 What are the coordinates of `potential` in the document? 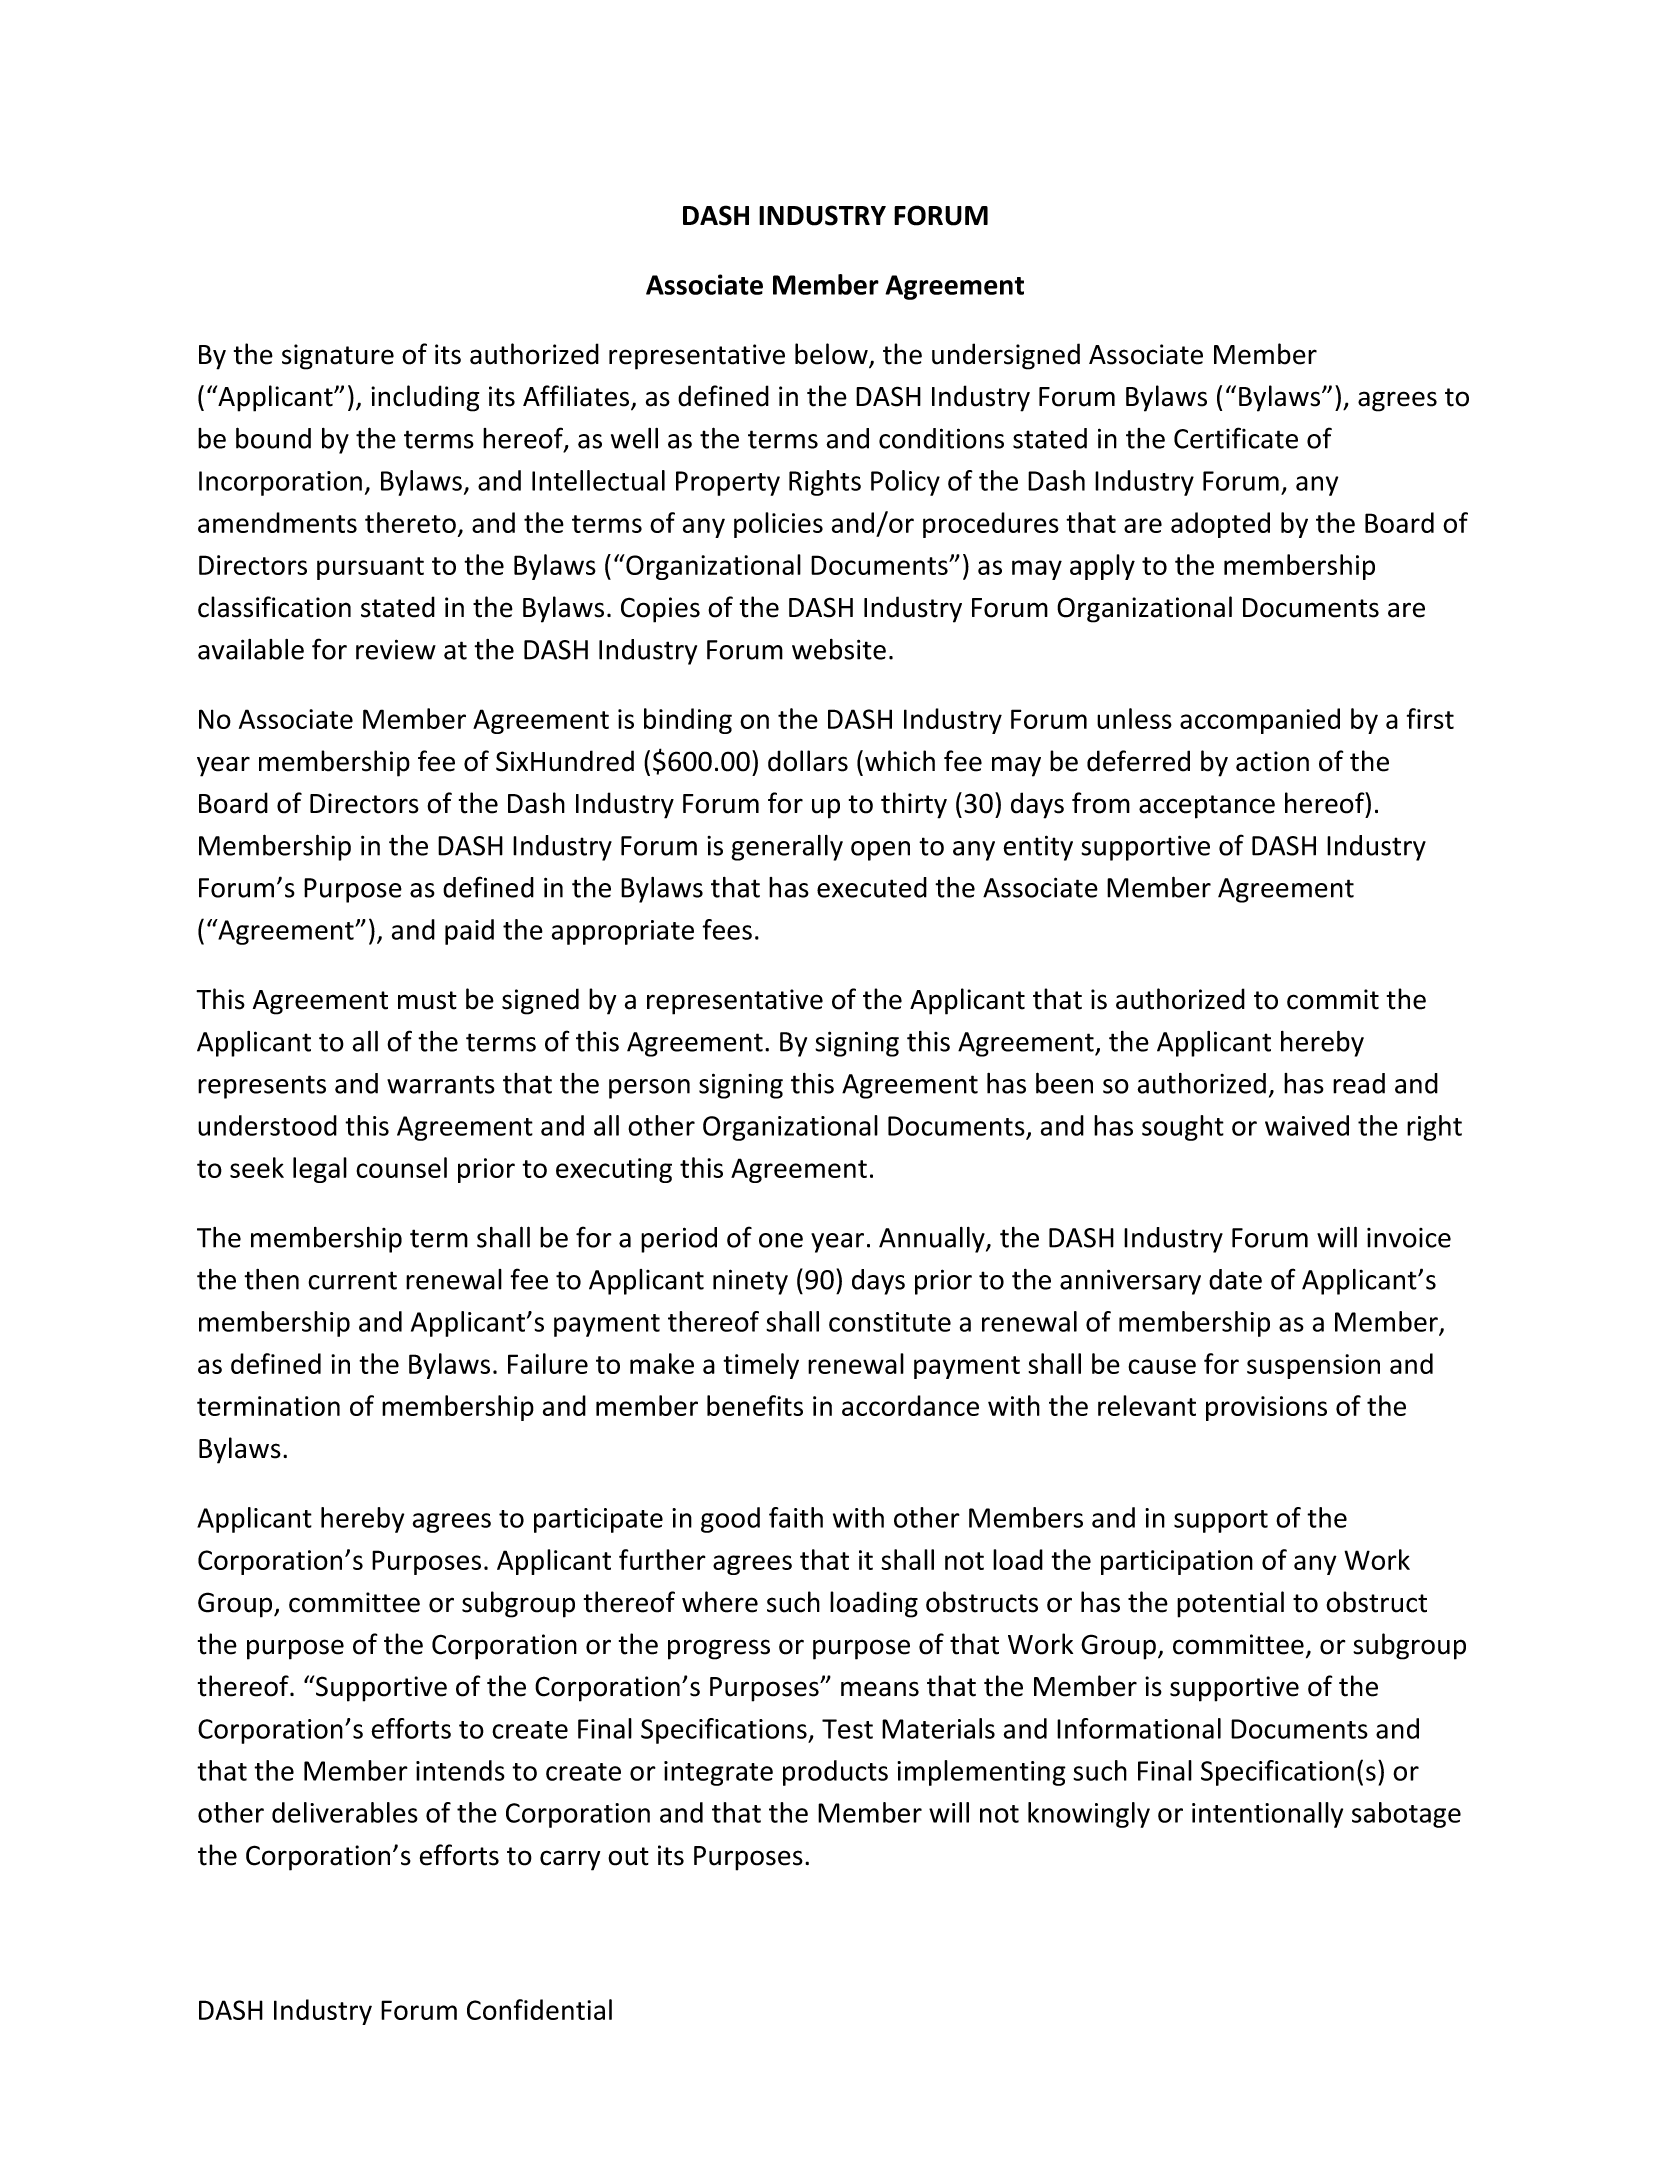 It's located at (1230, 1604).
